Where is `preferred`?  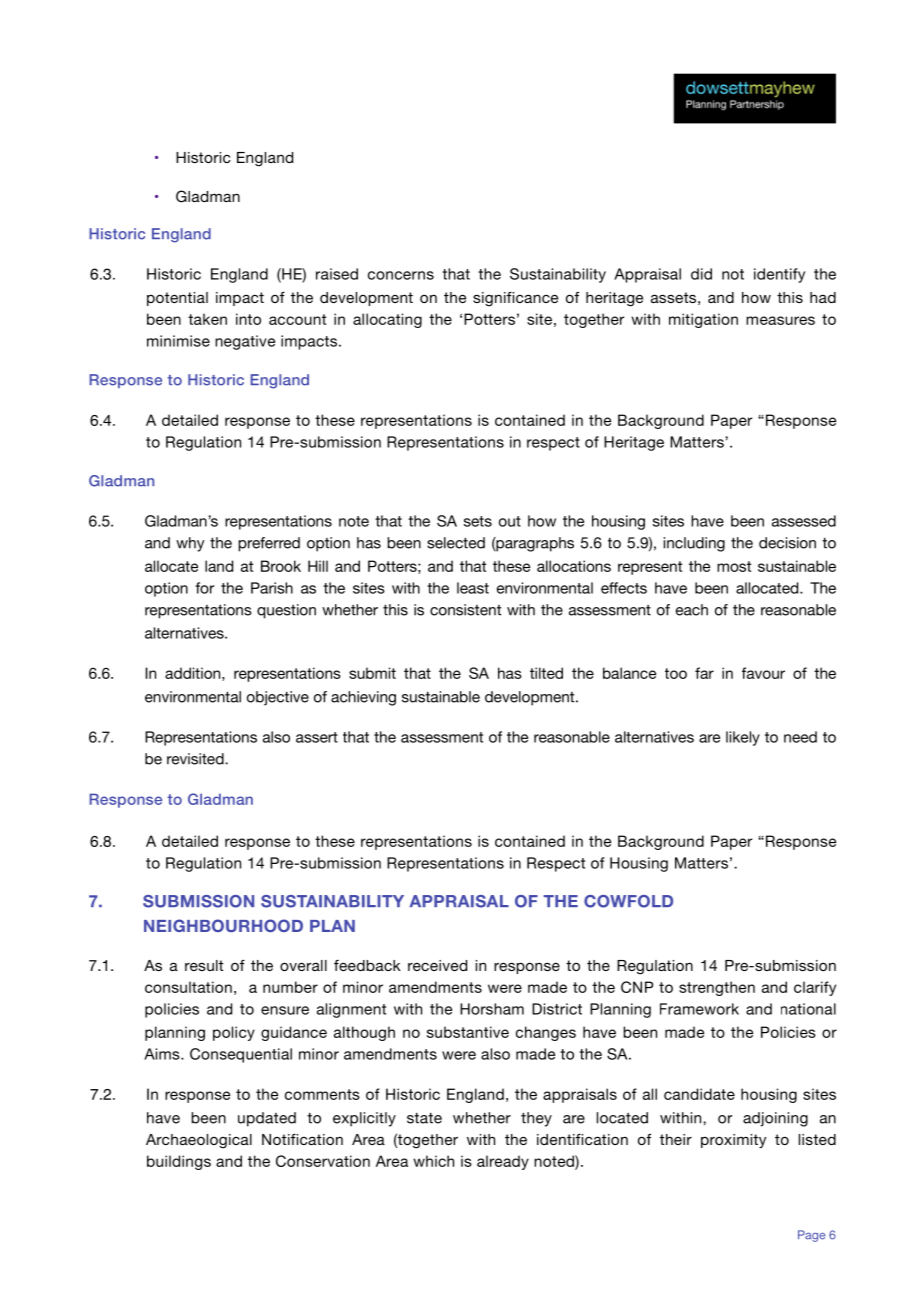 preferred is located at coordinates (269, 544).
